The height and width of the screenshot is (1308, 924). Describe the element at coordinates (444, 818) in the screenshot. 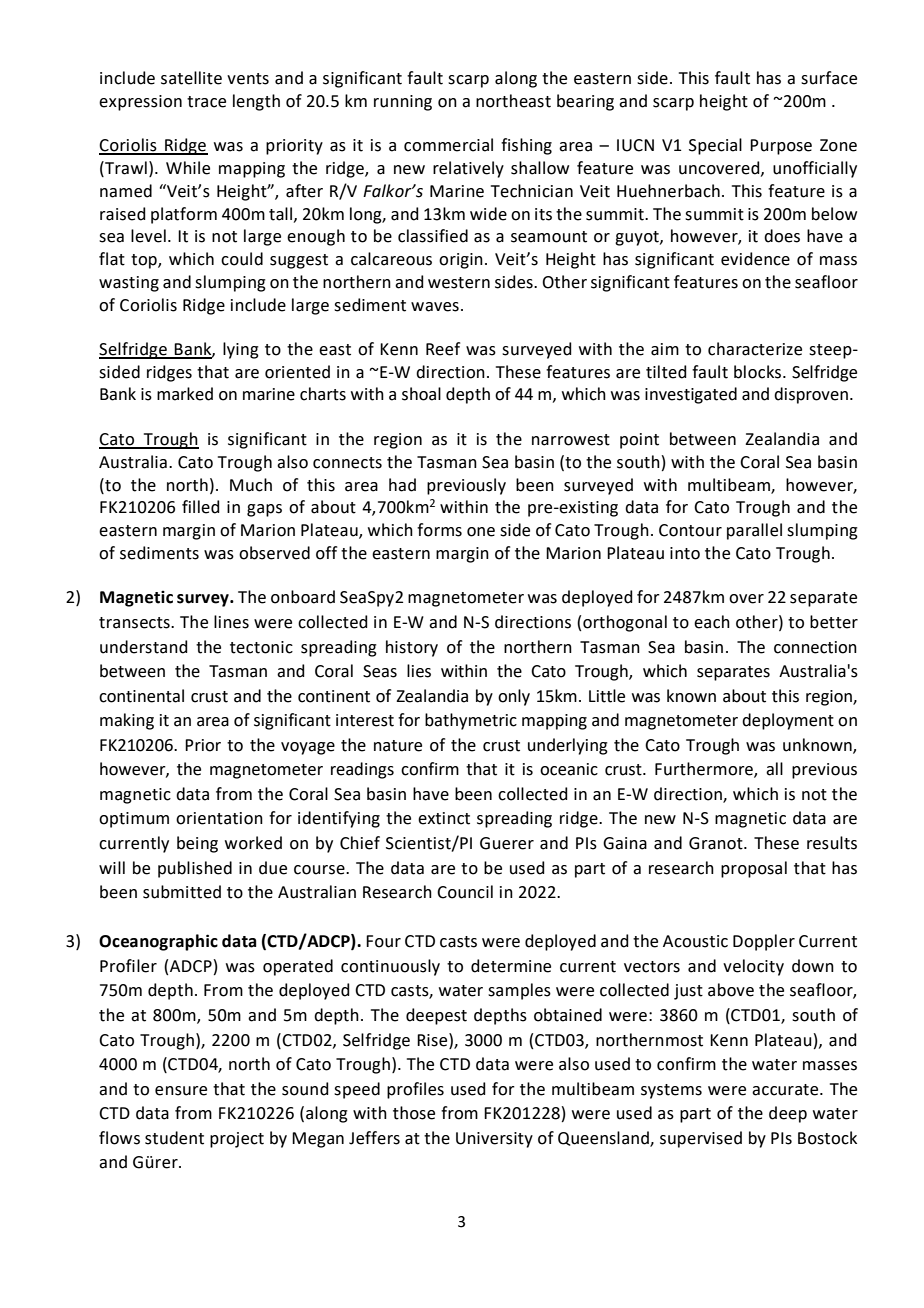

I see `extinct` at that location.
